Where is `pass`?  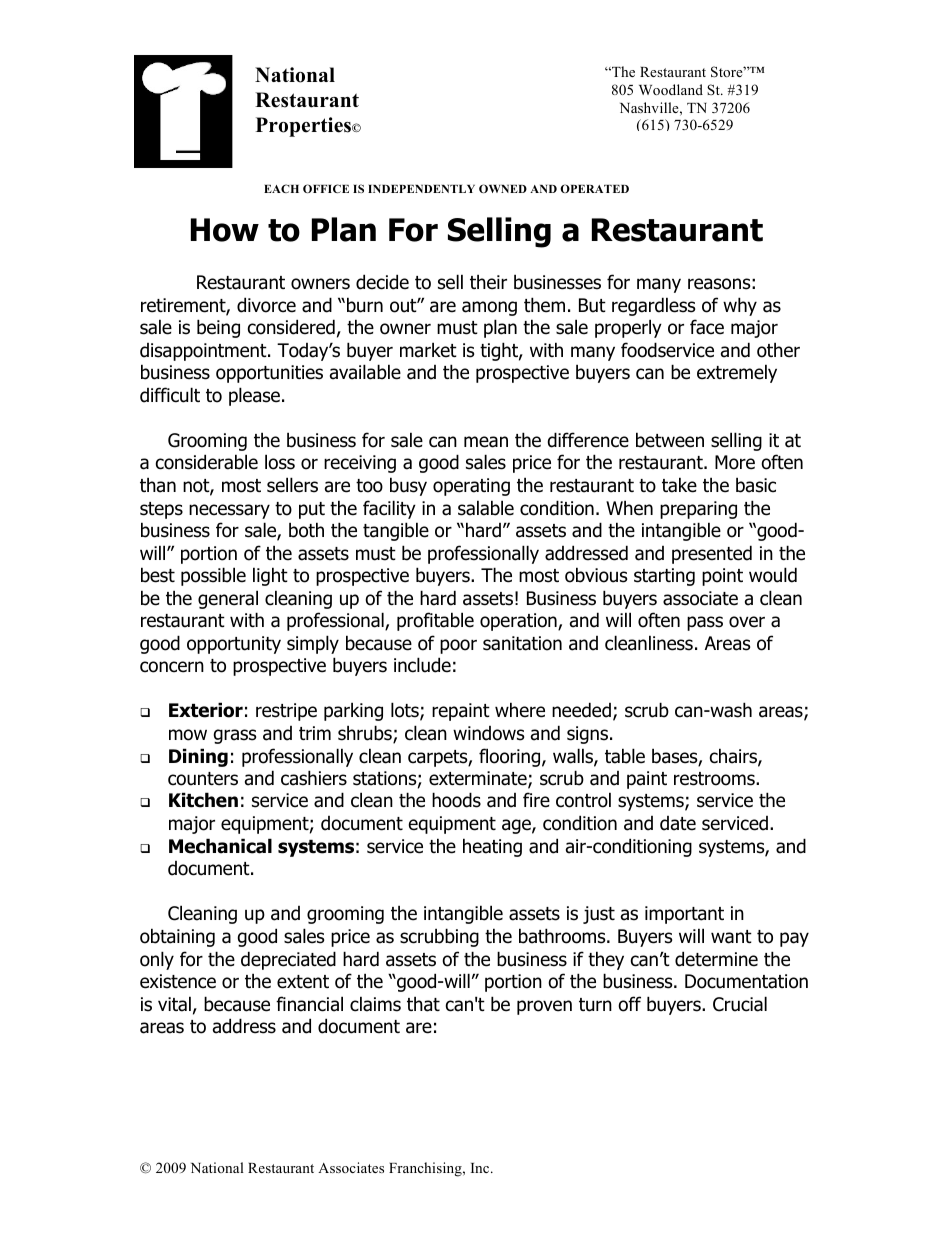 pass is located at coordinates (705, 623).
